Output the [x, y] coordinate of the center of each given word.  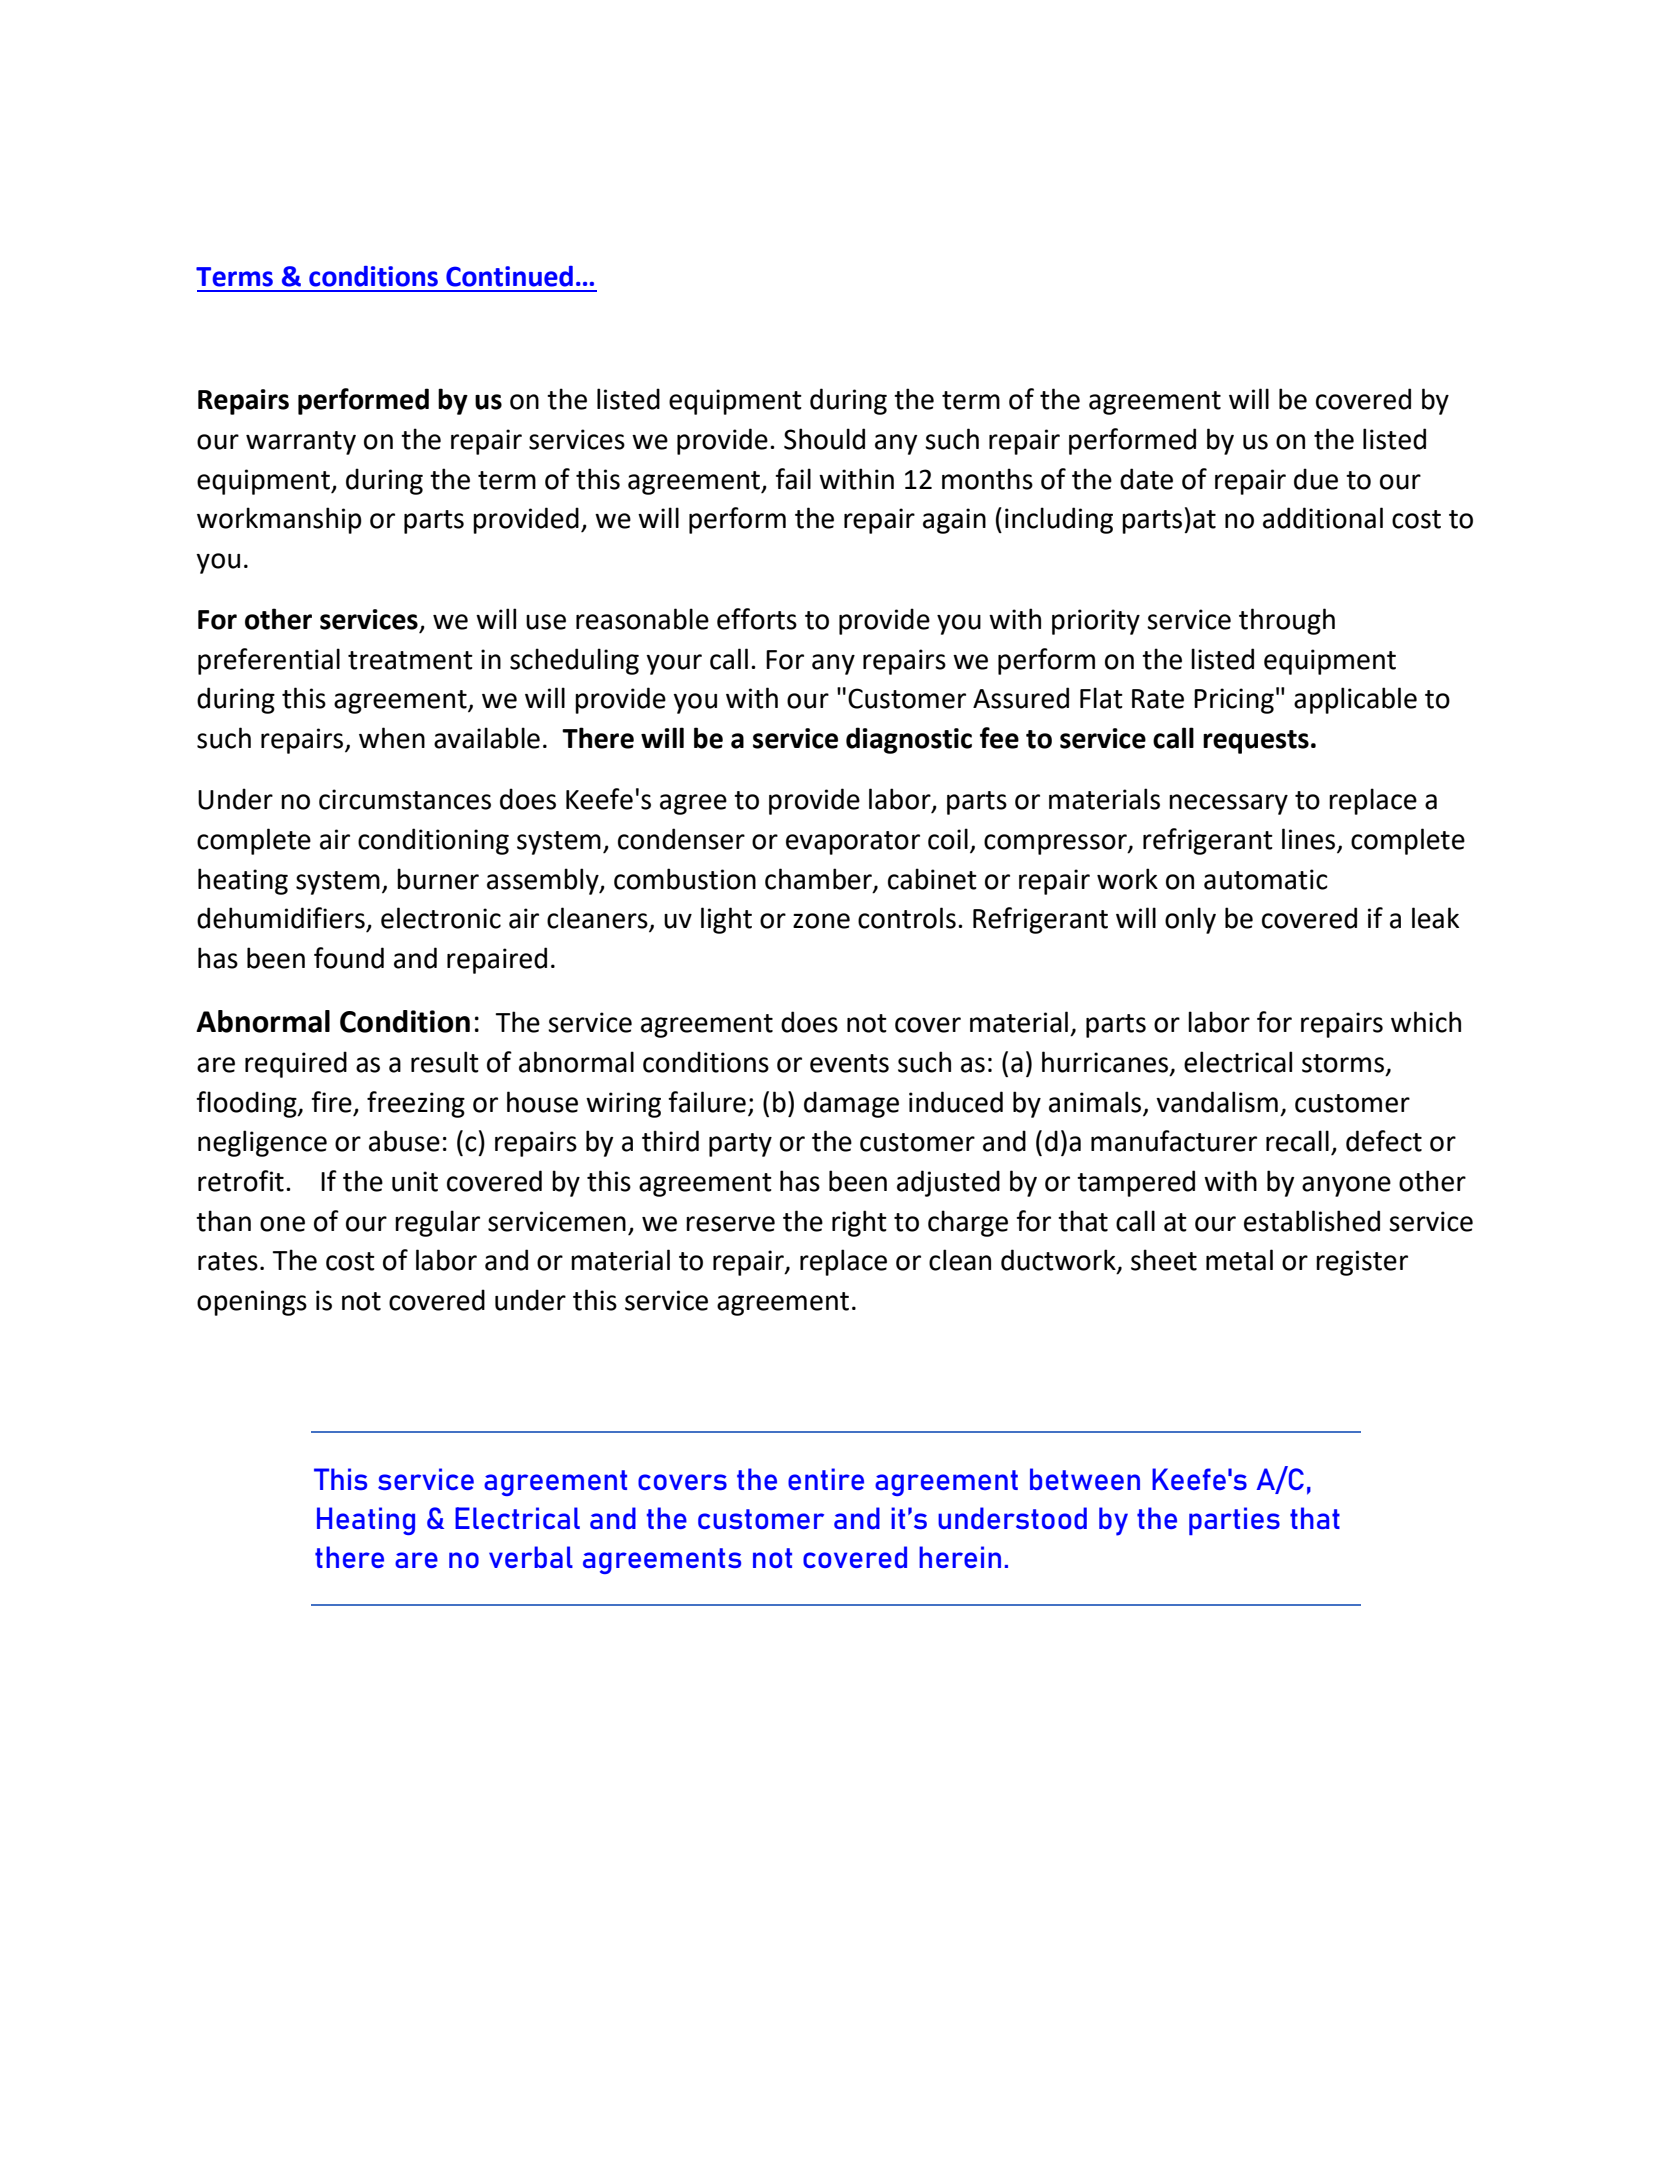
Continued [509, 276]
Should [824, 439]
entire [826, 1479]
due [1316, 479]
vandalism [1217, 1102]
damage [851, 1104]
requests [1256, 742]
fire [331, 1102]
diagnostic [909, 740]
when [392, 738]
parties [1234, 1521]
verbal [531, 1557]
